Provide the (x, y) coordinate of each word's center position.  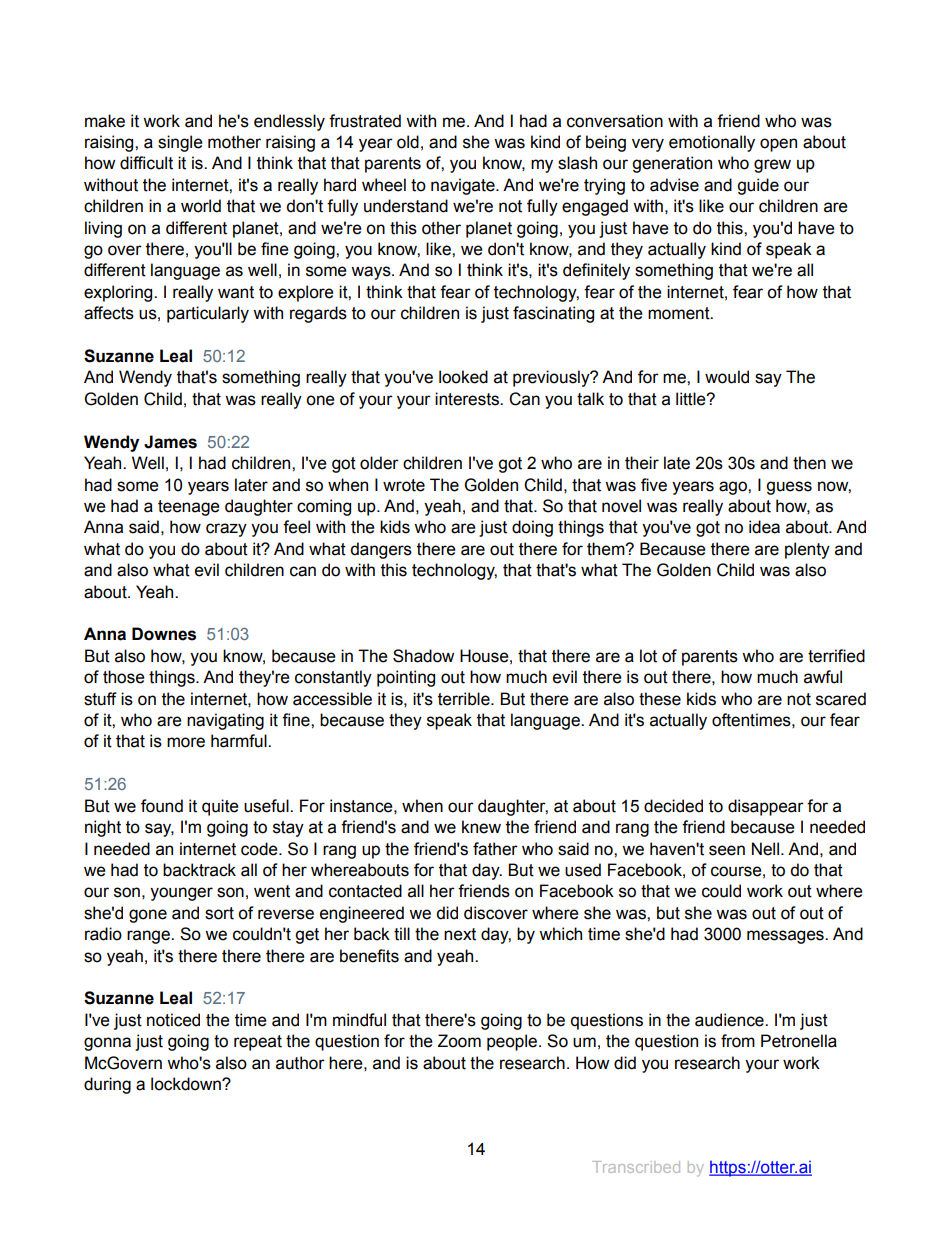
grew (772, 166)
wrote (404, 485)
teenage (189, 508)
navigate (464, 186)
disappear (766, 807)
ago (734, 488)
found (162, 806)
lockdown (187, 1084)
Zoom (459, 1041)
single (180, 143)
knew (481, 827)
